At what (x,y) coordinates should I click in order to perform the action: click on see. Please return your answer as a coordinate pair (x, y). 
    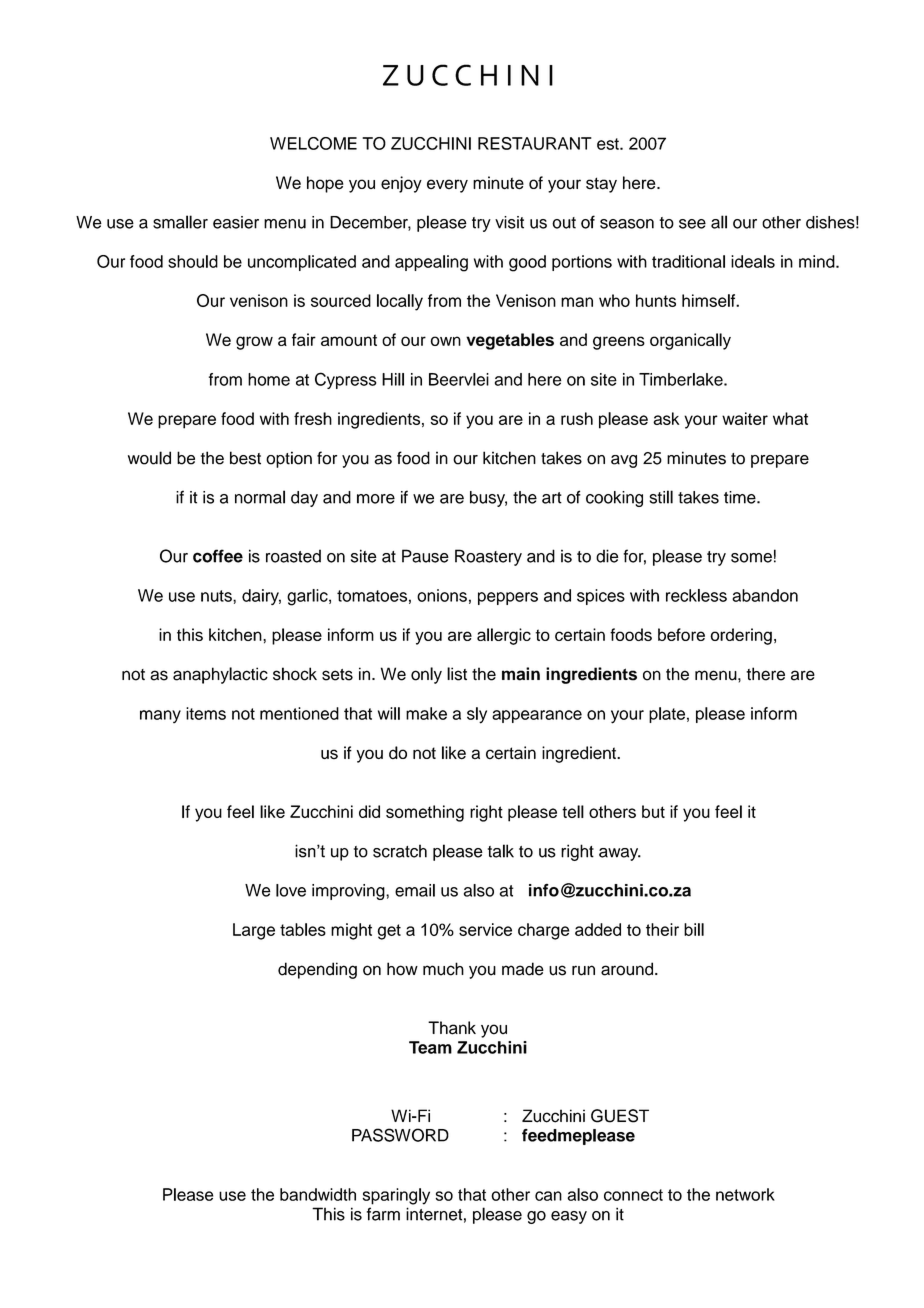
    Looking at the image, I should click on (692, 224).
